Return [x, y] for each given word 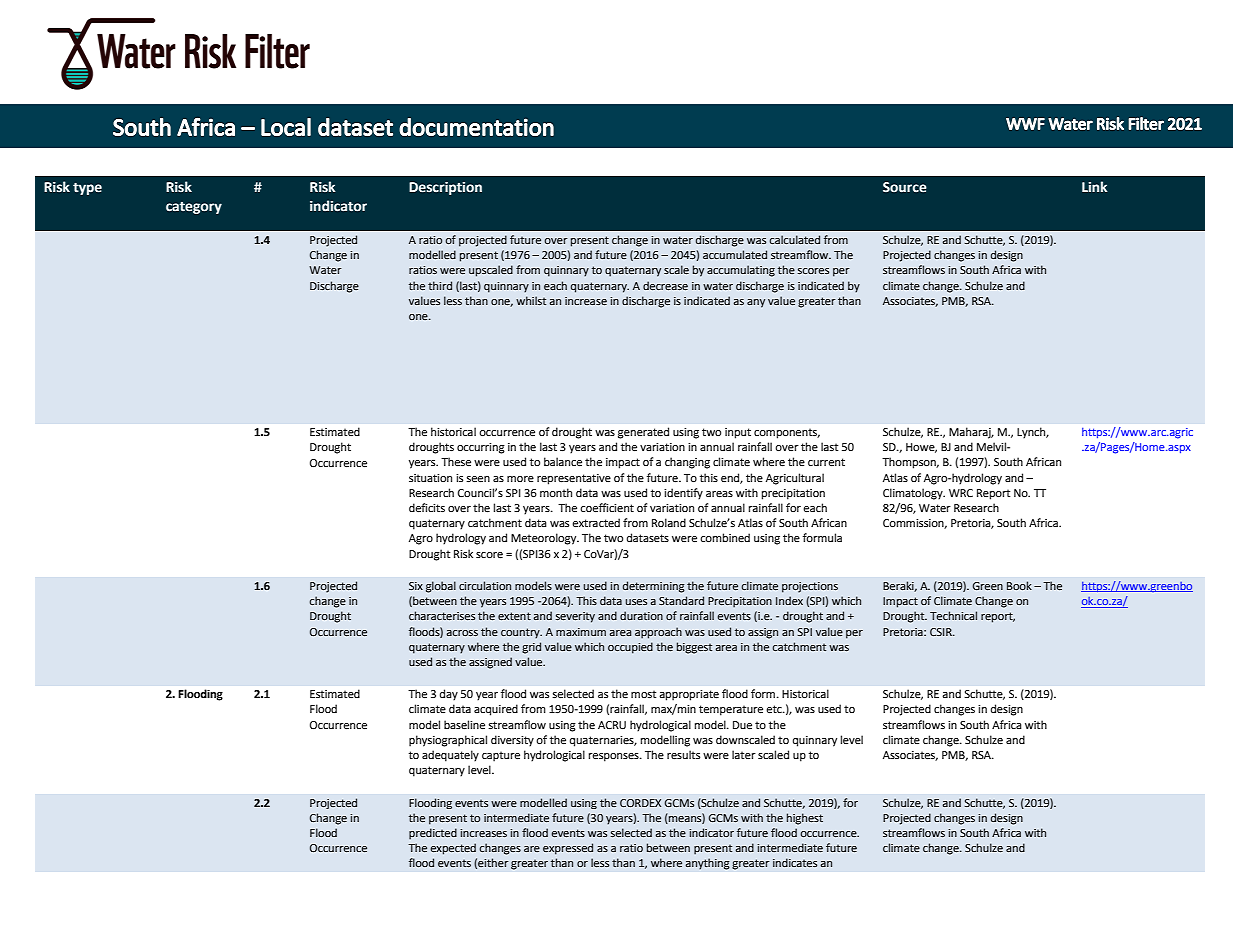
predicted [433, 834]
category [194, 208]
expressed [568, 849]
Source [905, 187]
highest [805, 819]
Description [445, 188]
